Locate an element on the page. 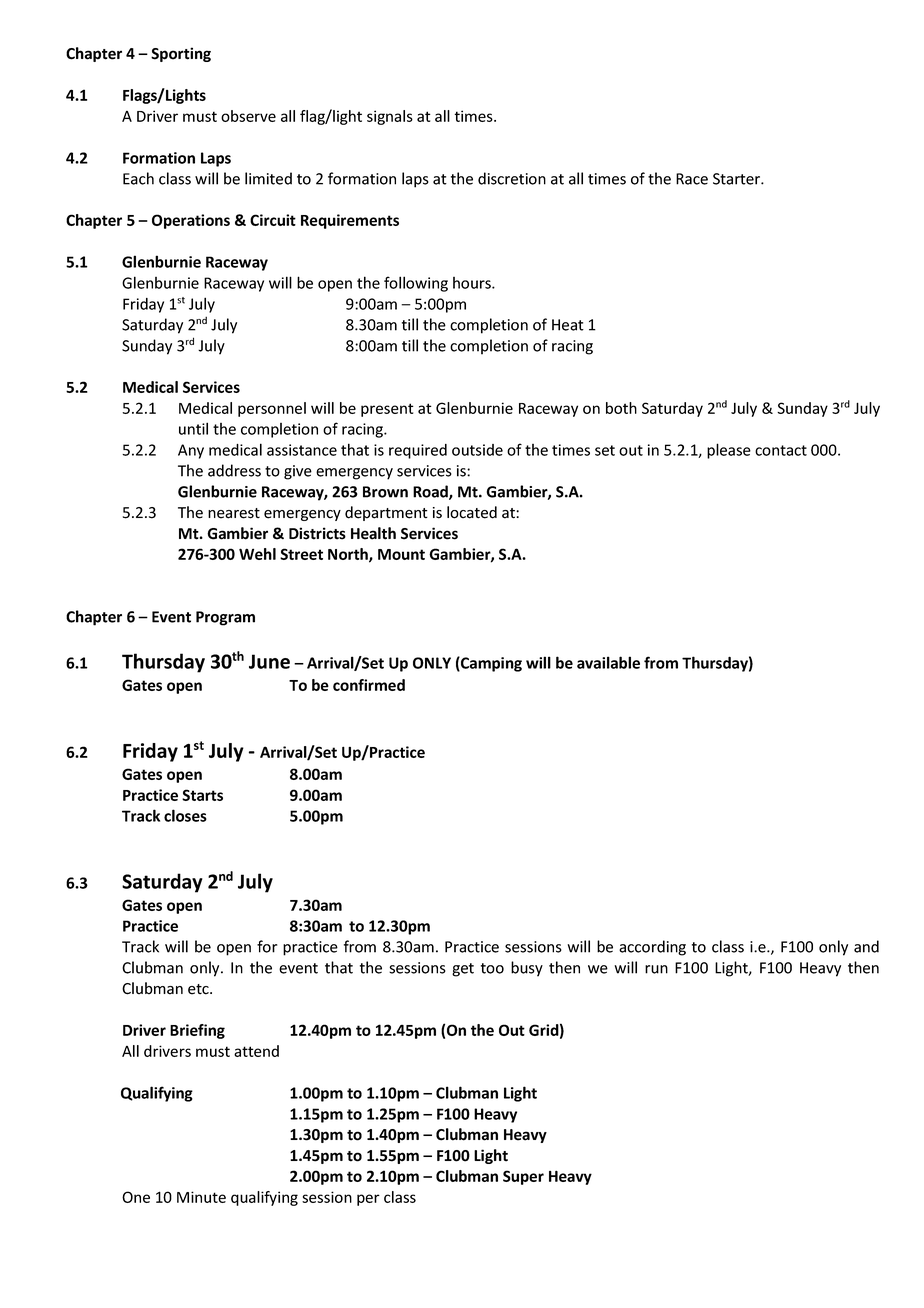 The height and width of the image is (1308, 924). please is located at coordinates (729, 451).
